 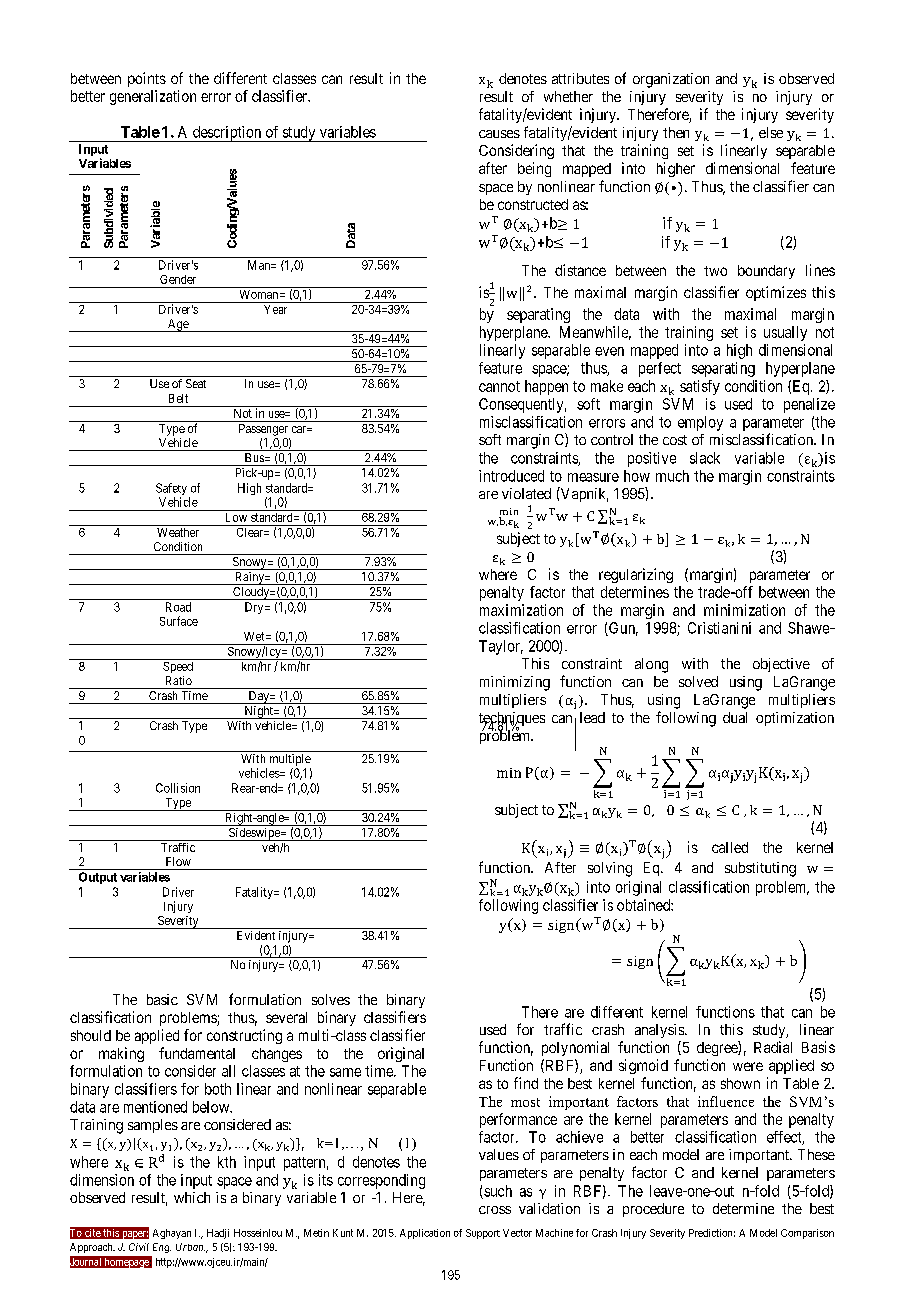 What do you see at coordinates (171, 490) in the document?
I see `Safety` at bounding box center [171, 490].
